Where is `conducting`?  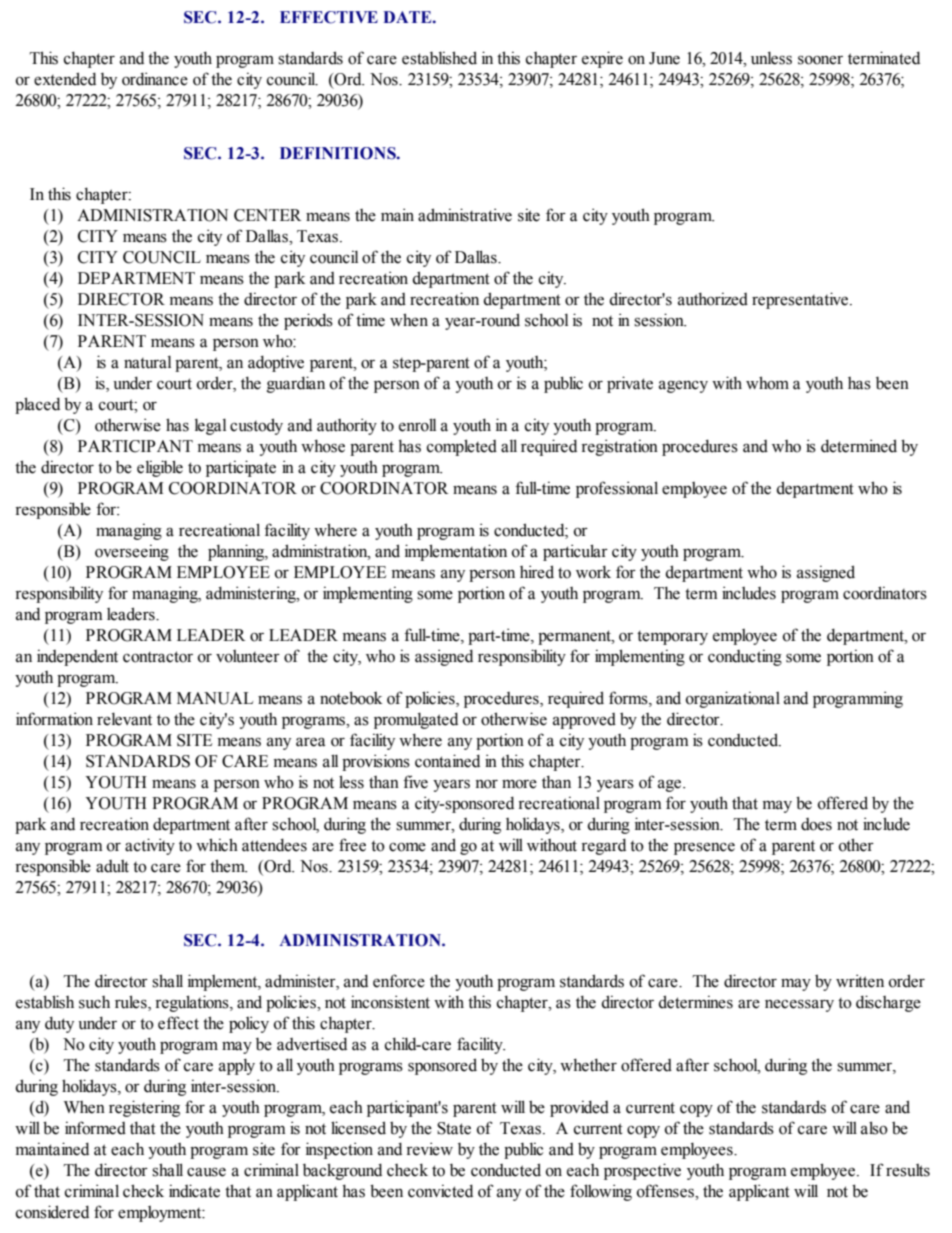 conducting is located at coordinates (745, 657).
